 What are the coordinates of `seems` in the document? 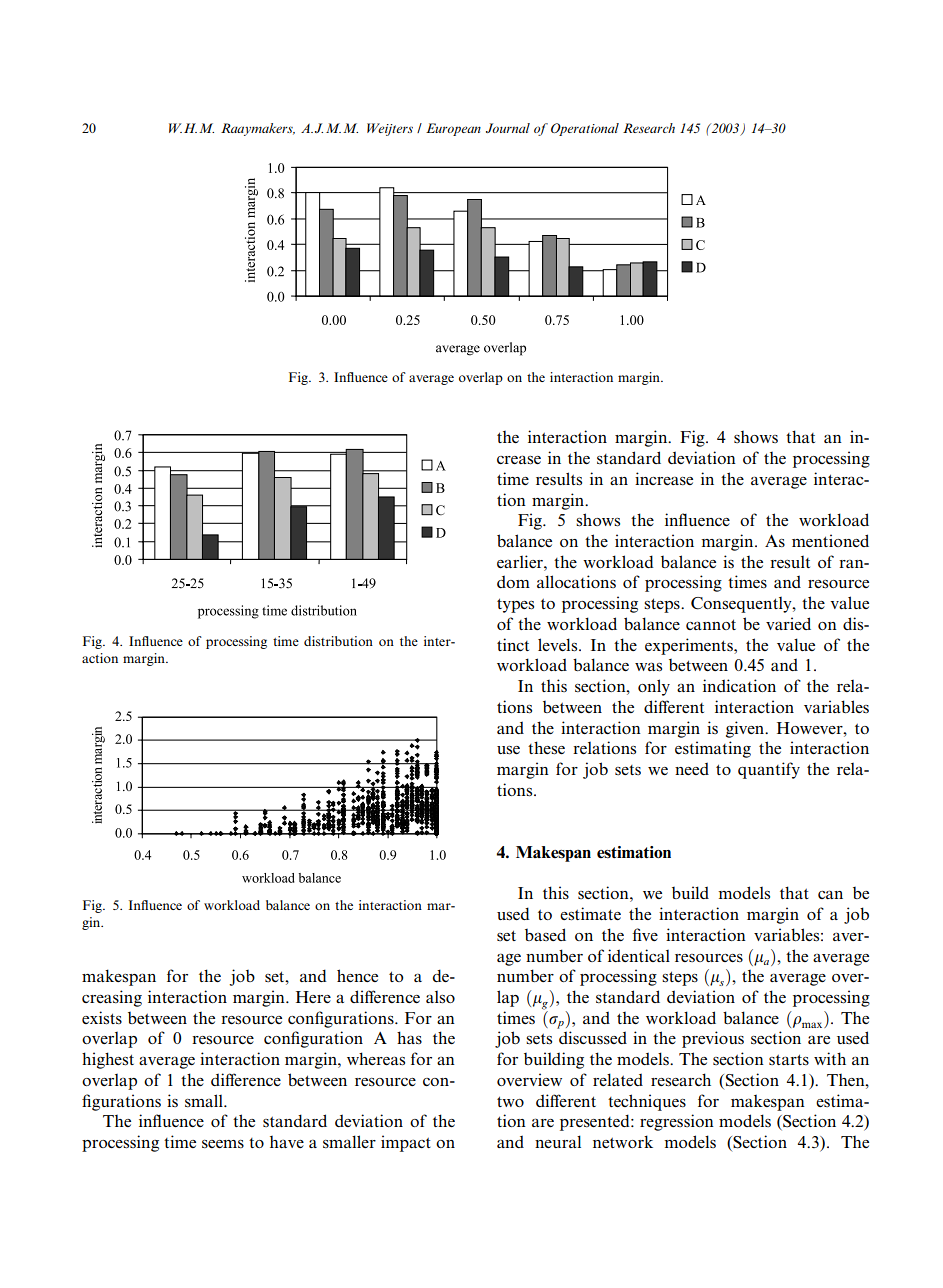 It's located at (223, 1144).
